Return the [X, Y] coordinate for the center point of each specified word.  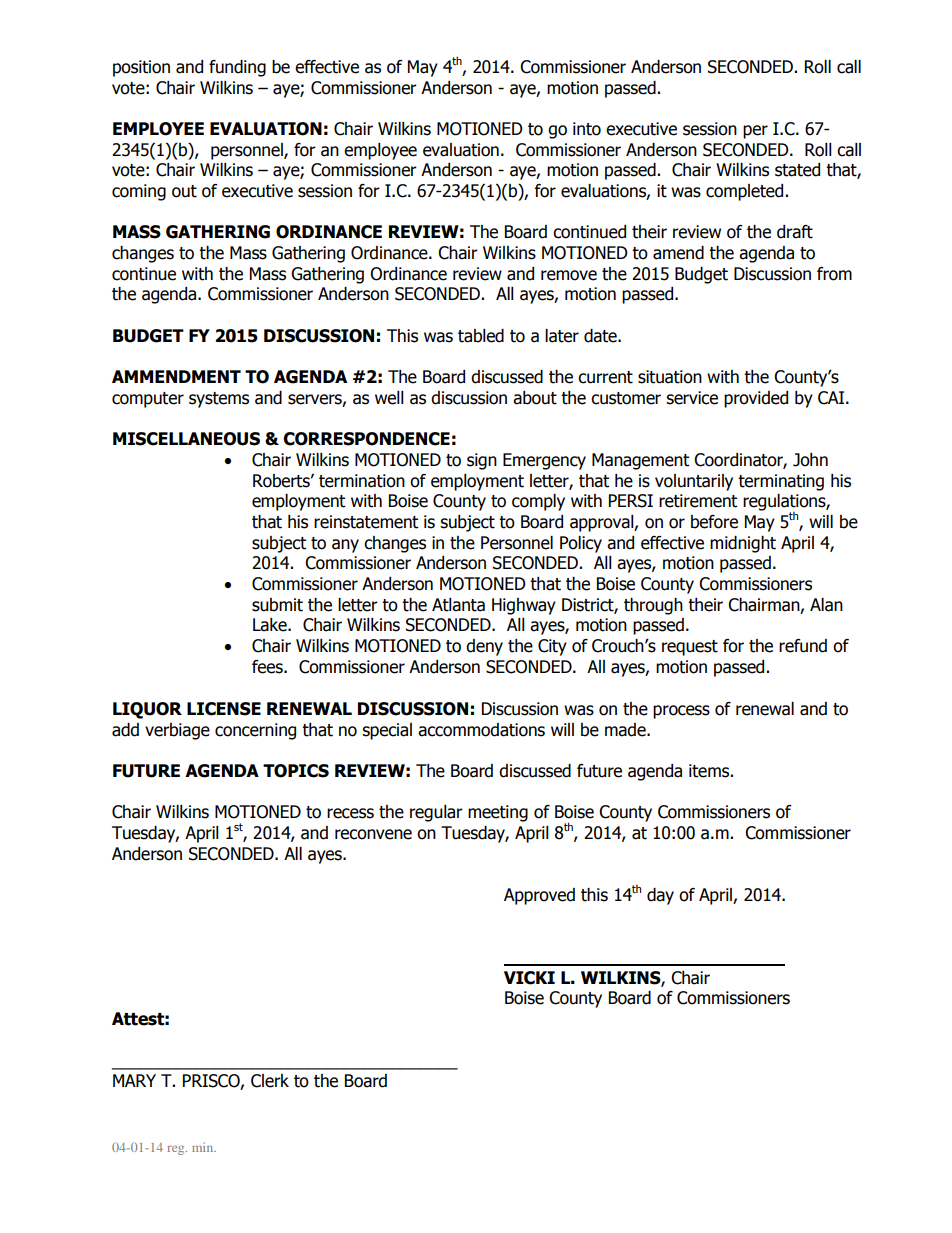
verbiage [177, 731]
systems [219, 400]
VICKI [529, 978]
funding [237, 68]
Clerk [270, 1081]
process [681, 712]
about [535, 398]
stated [797, 170]
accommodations [481, 730]
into [587, 129]
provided [756, 399]
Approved [539, 896]
